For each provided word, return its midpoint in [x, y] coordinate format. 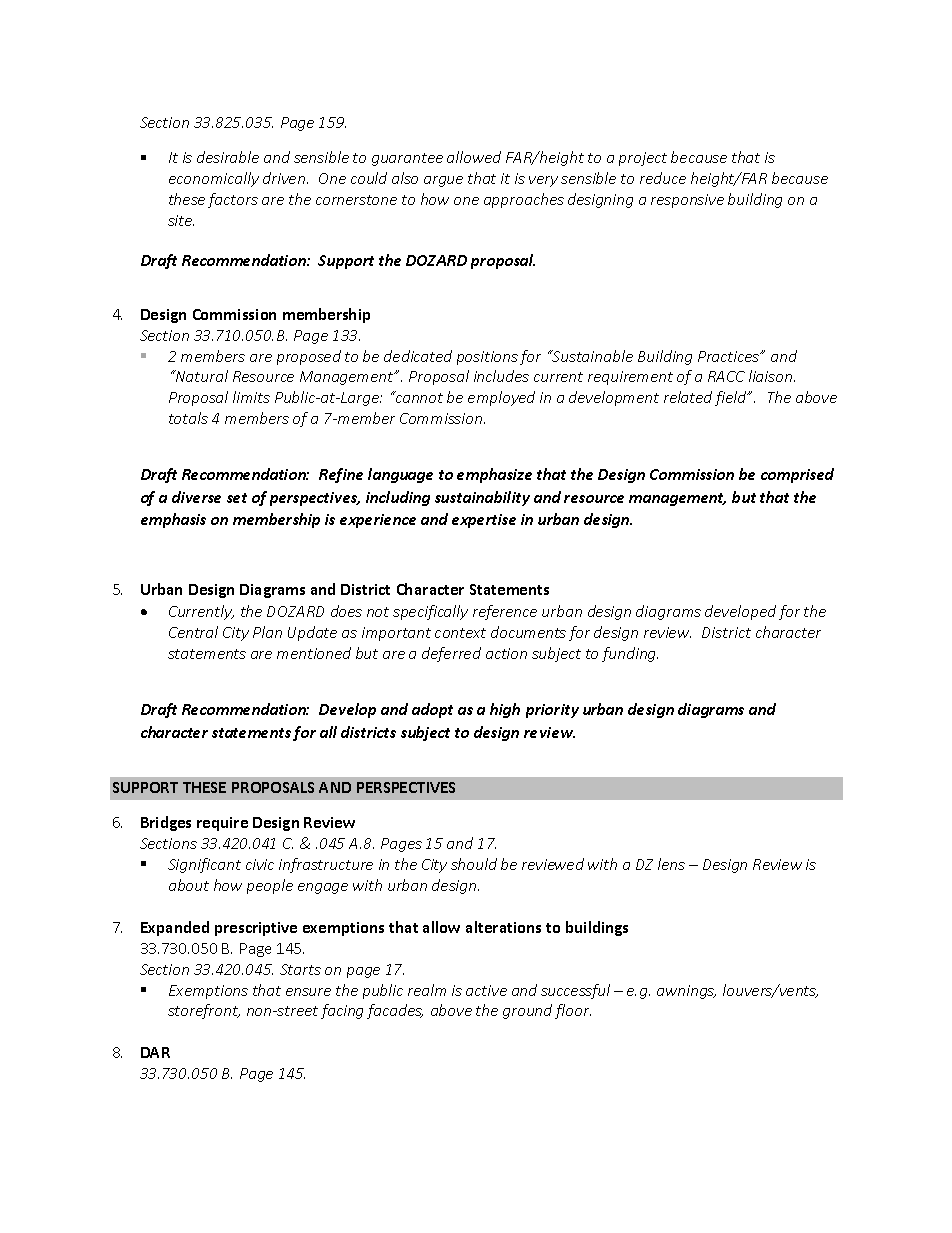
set [237, 498]
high [505, 710]
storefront [204, 1011]
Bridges [166, 823]
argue [443, 181]
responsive [687, 201]
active [486, 990]
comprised [797, 475]
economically [214, 179]
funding [630, 654]
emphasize [494, 475]
